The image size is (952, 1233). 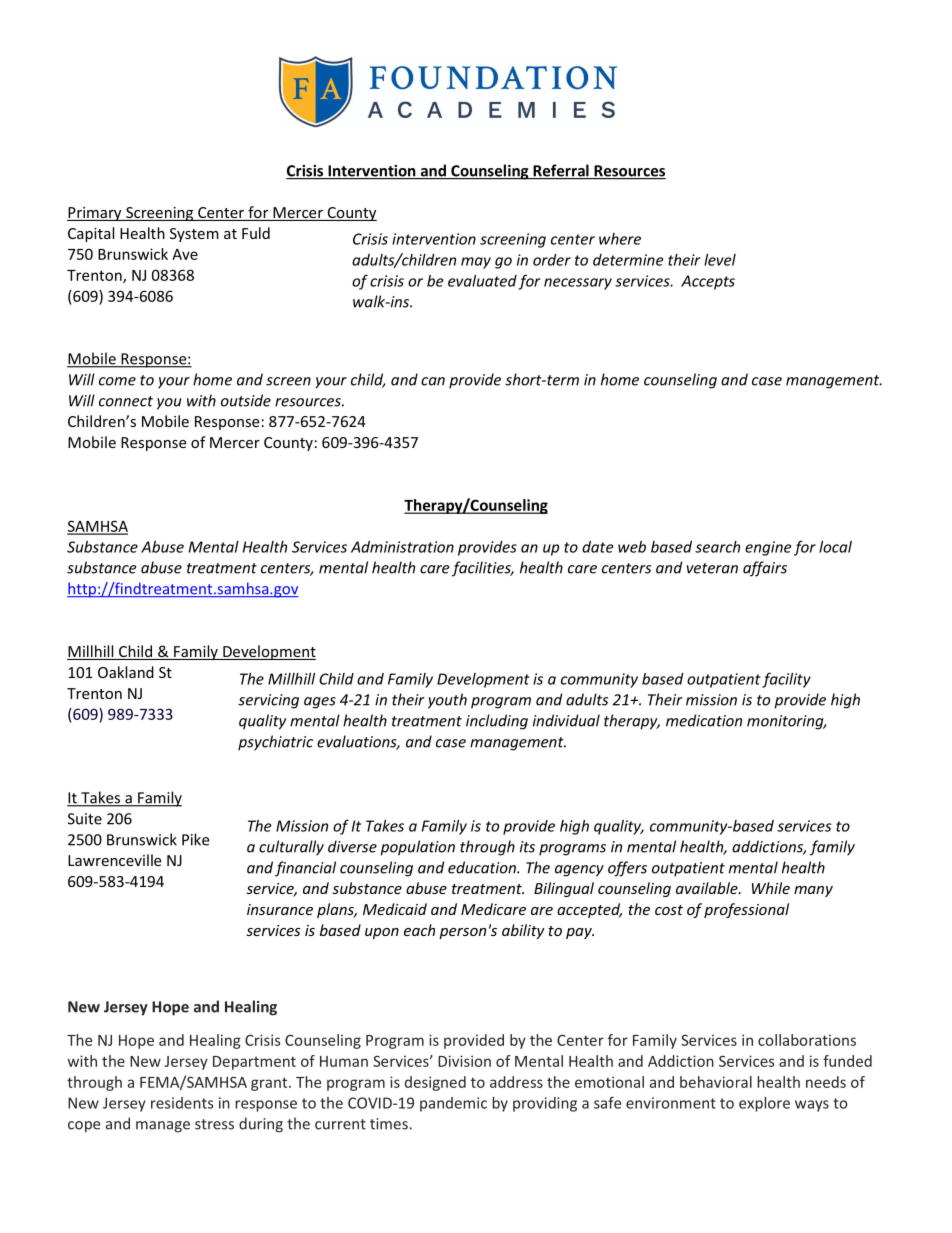 What do you see at coordinates (195, 839) in the screenshot?
I see `Pike` at bounding box center [195, 839].
